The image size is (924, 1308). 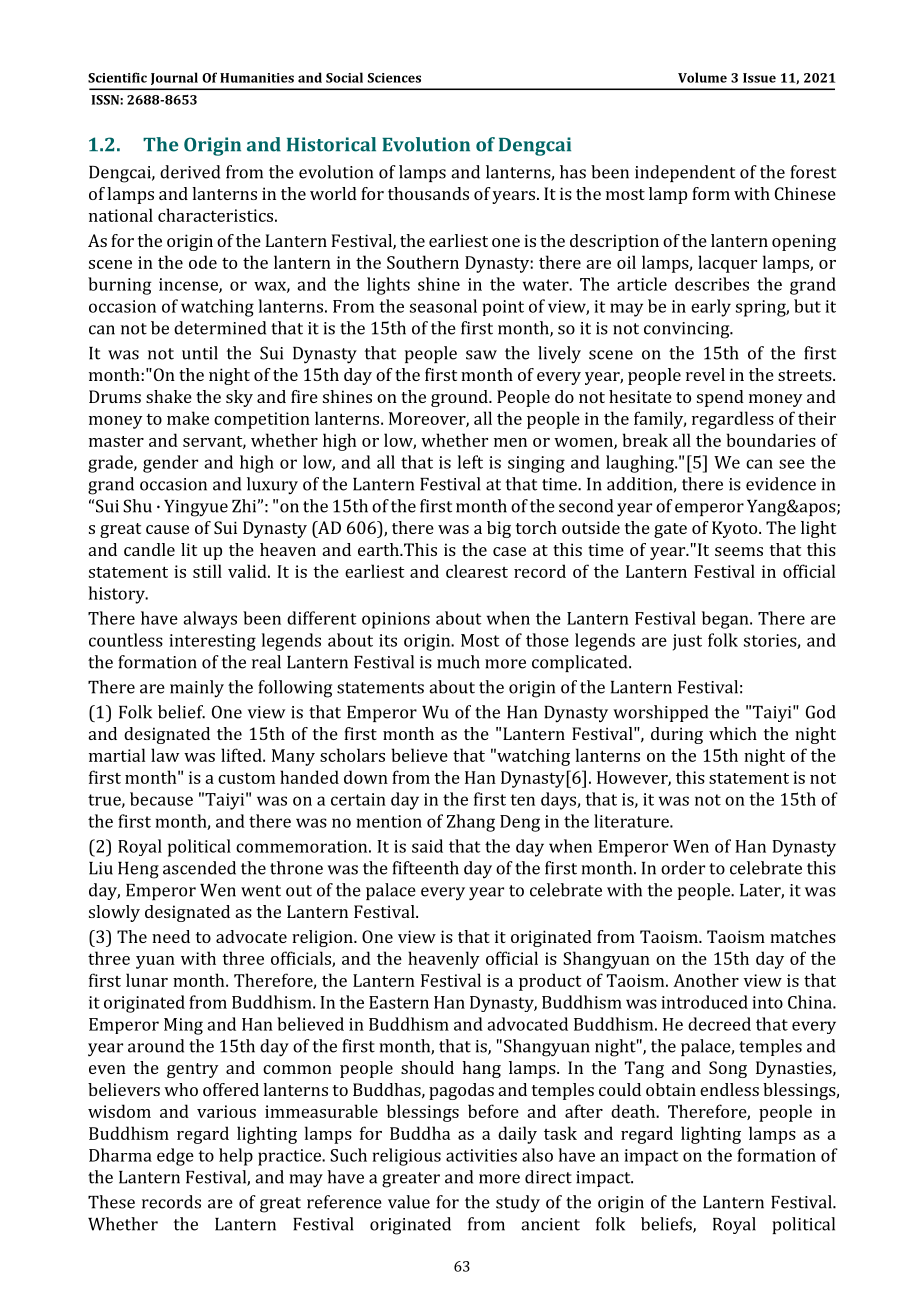 I want to click on left, so click(x=470, y=462).
